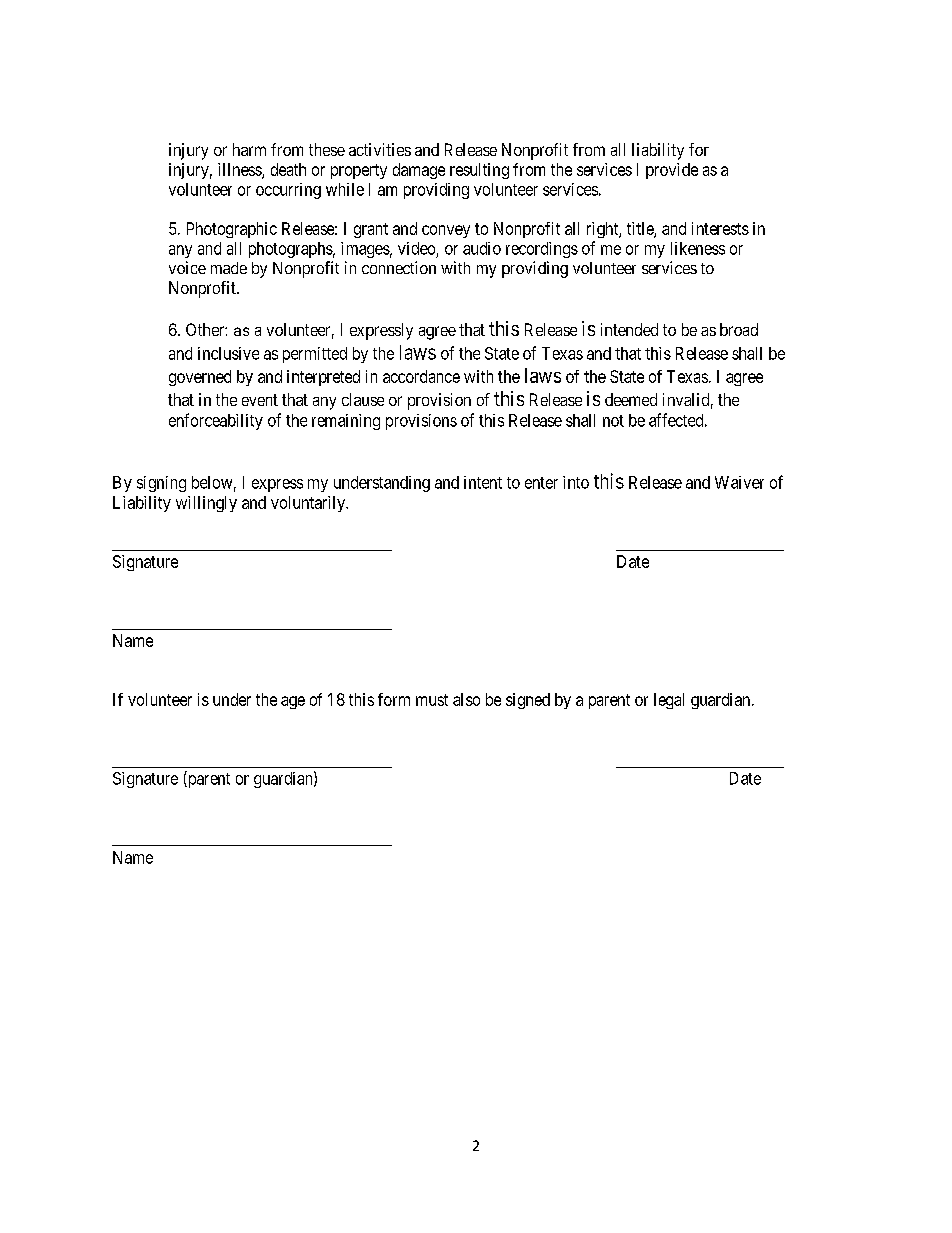 The width and height of the page is (952, 1233). I want to click on accordance, so click(421, 376).
